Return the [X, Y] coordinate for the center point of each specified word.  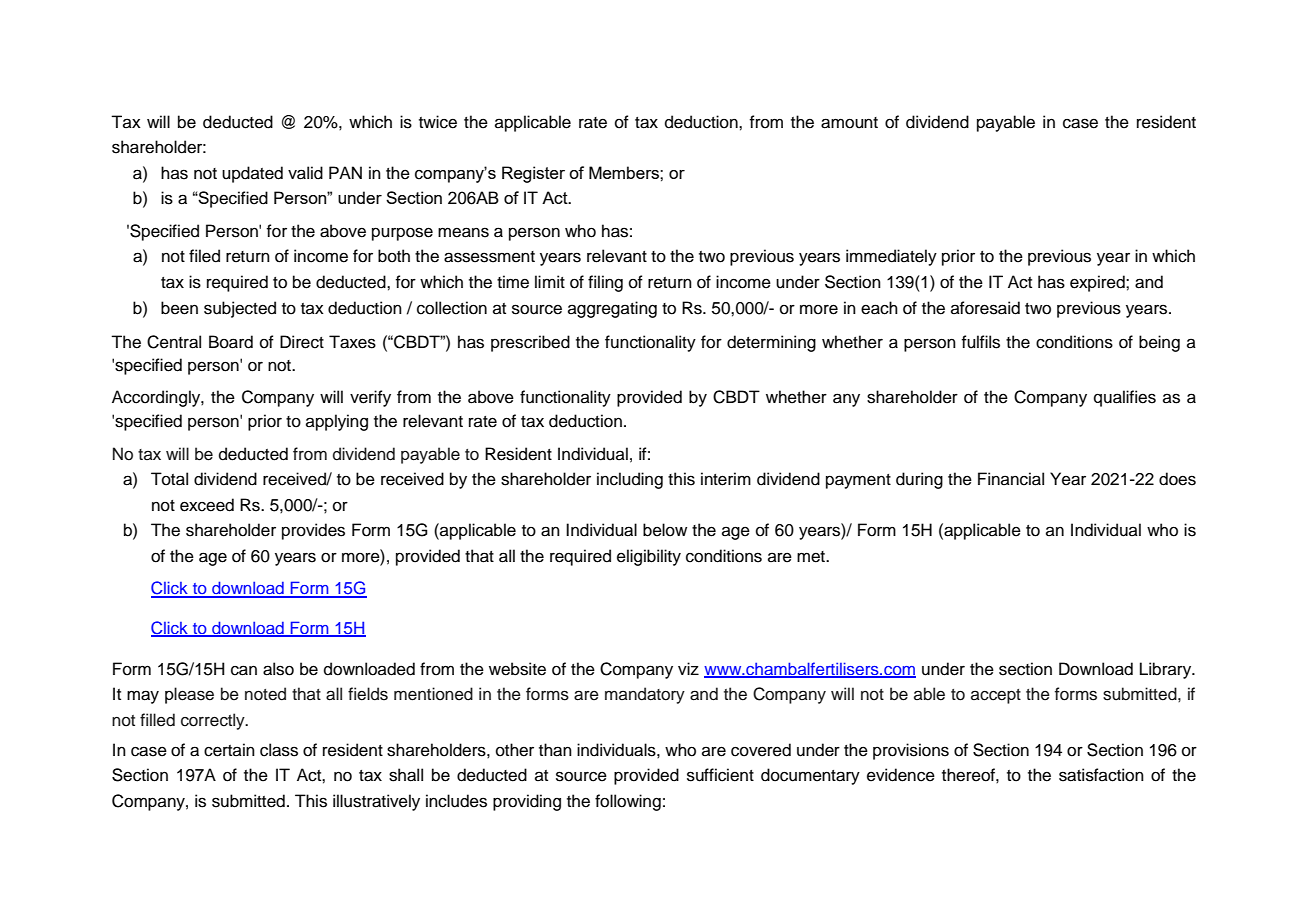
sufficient [720, 775]
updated [252, 174]
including [630, 480]
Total [169, 479]
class [279, 750]
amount [849, 123]
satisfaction [1101, 775]
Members [625, 172]
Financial [1011, 479]
